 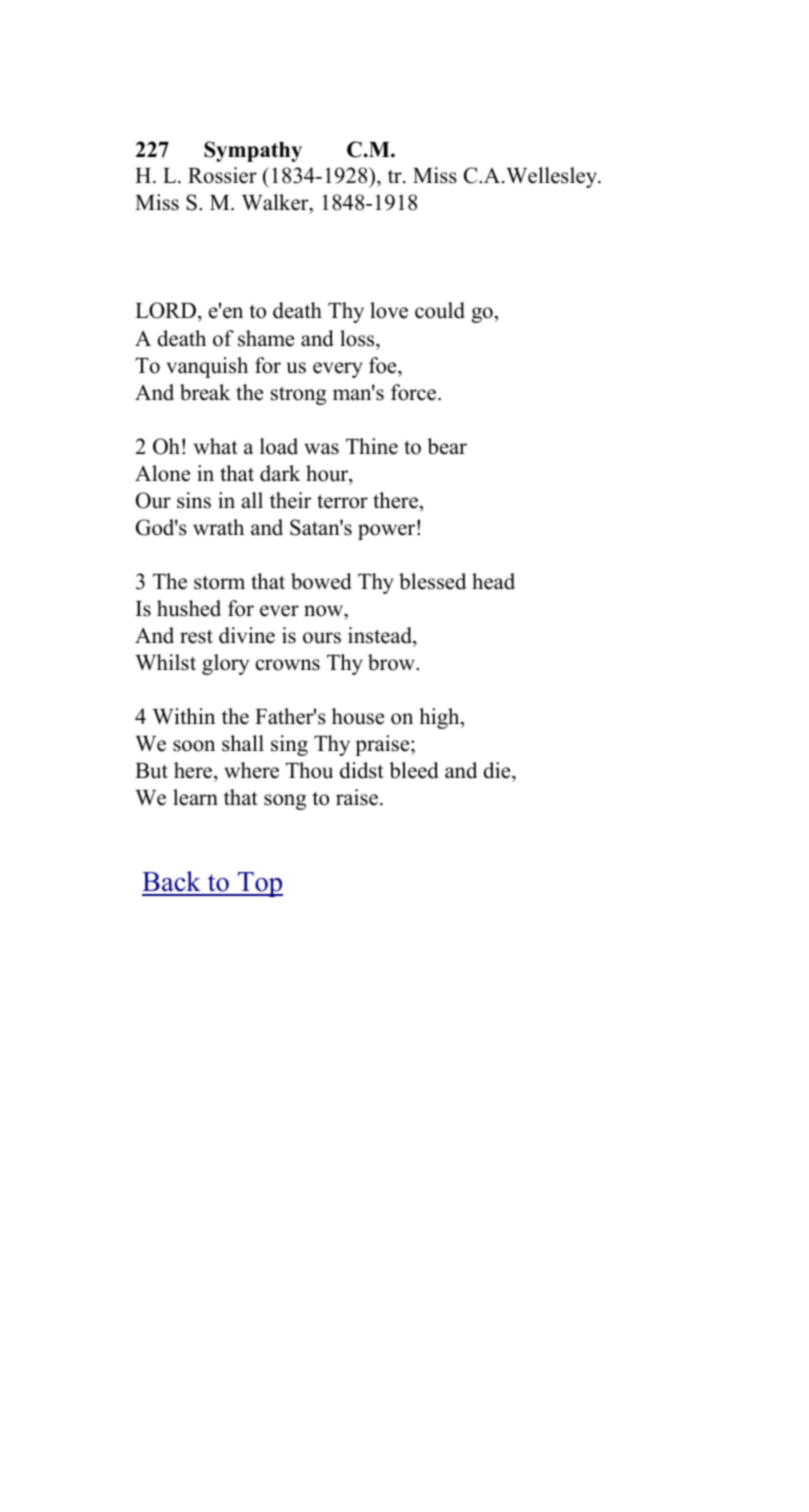 What do you see at coordinates (194, 500) in the page?
I see `sins` at bounding box center [194, 500].
